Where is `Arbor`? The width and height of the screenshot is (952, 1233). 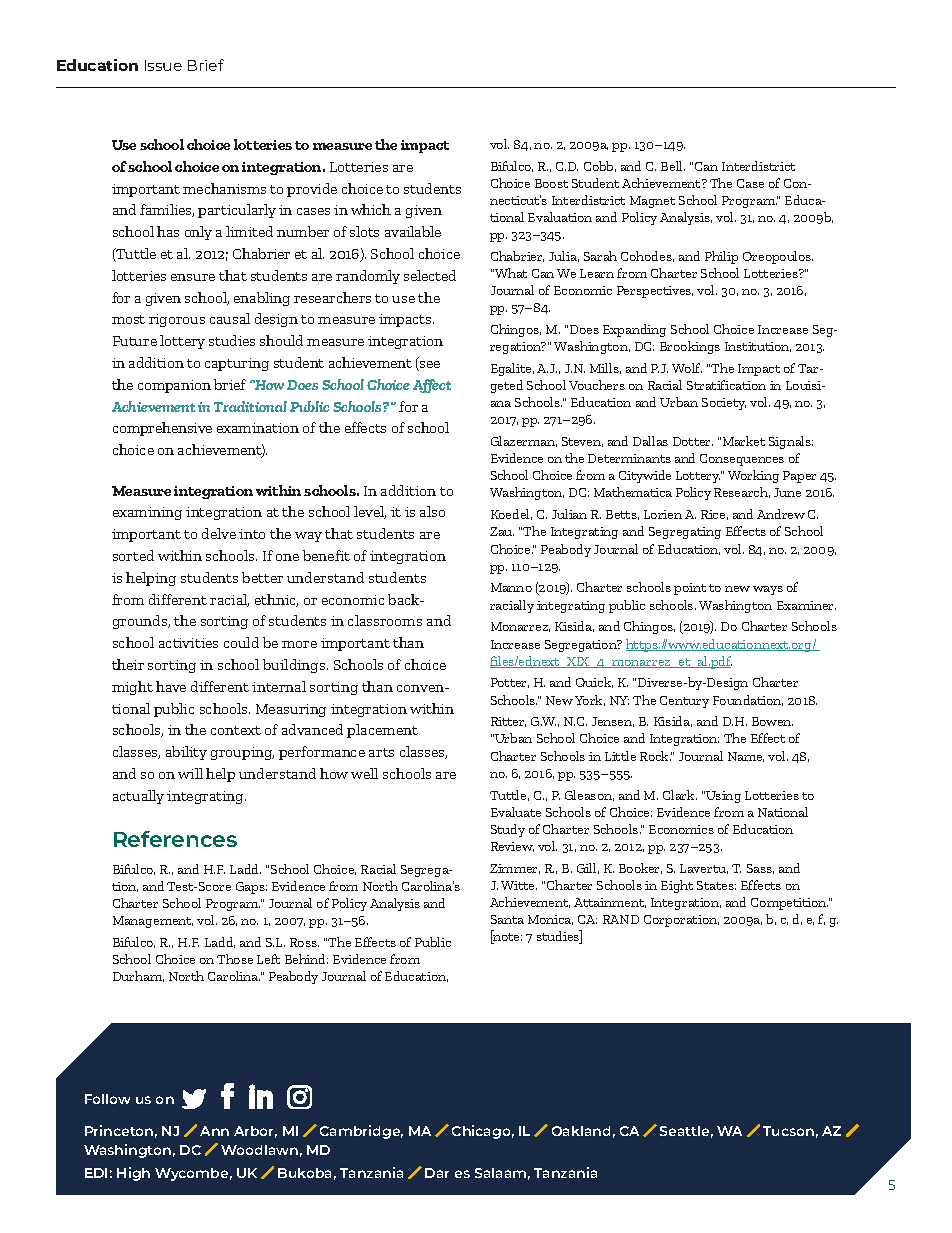 Arbor is located at coordinates (255, 1132).
